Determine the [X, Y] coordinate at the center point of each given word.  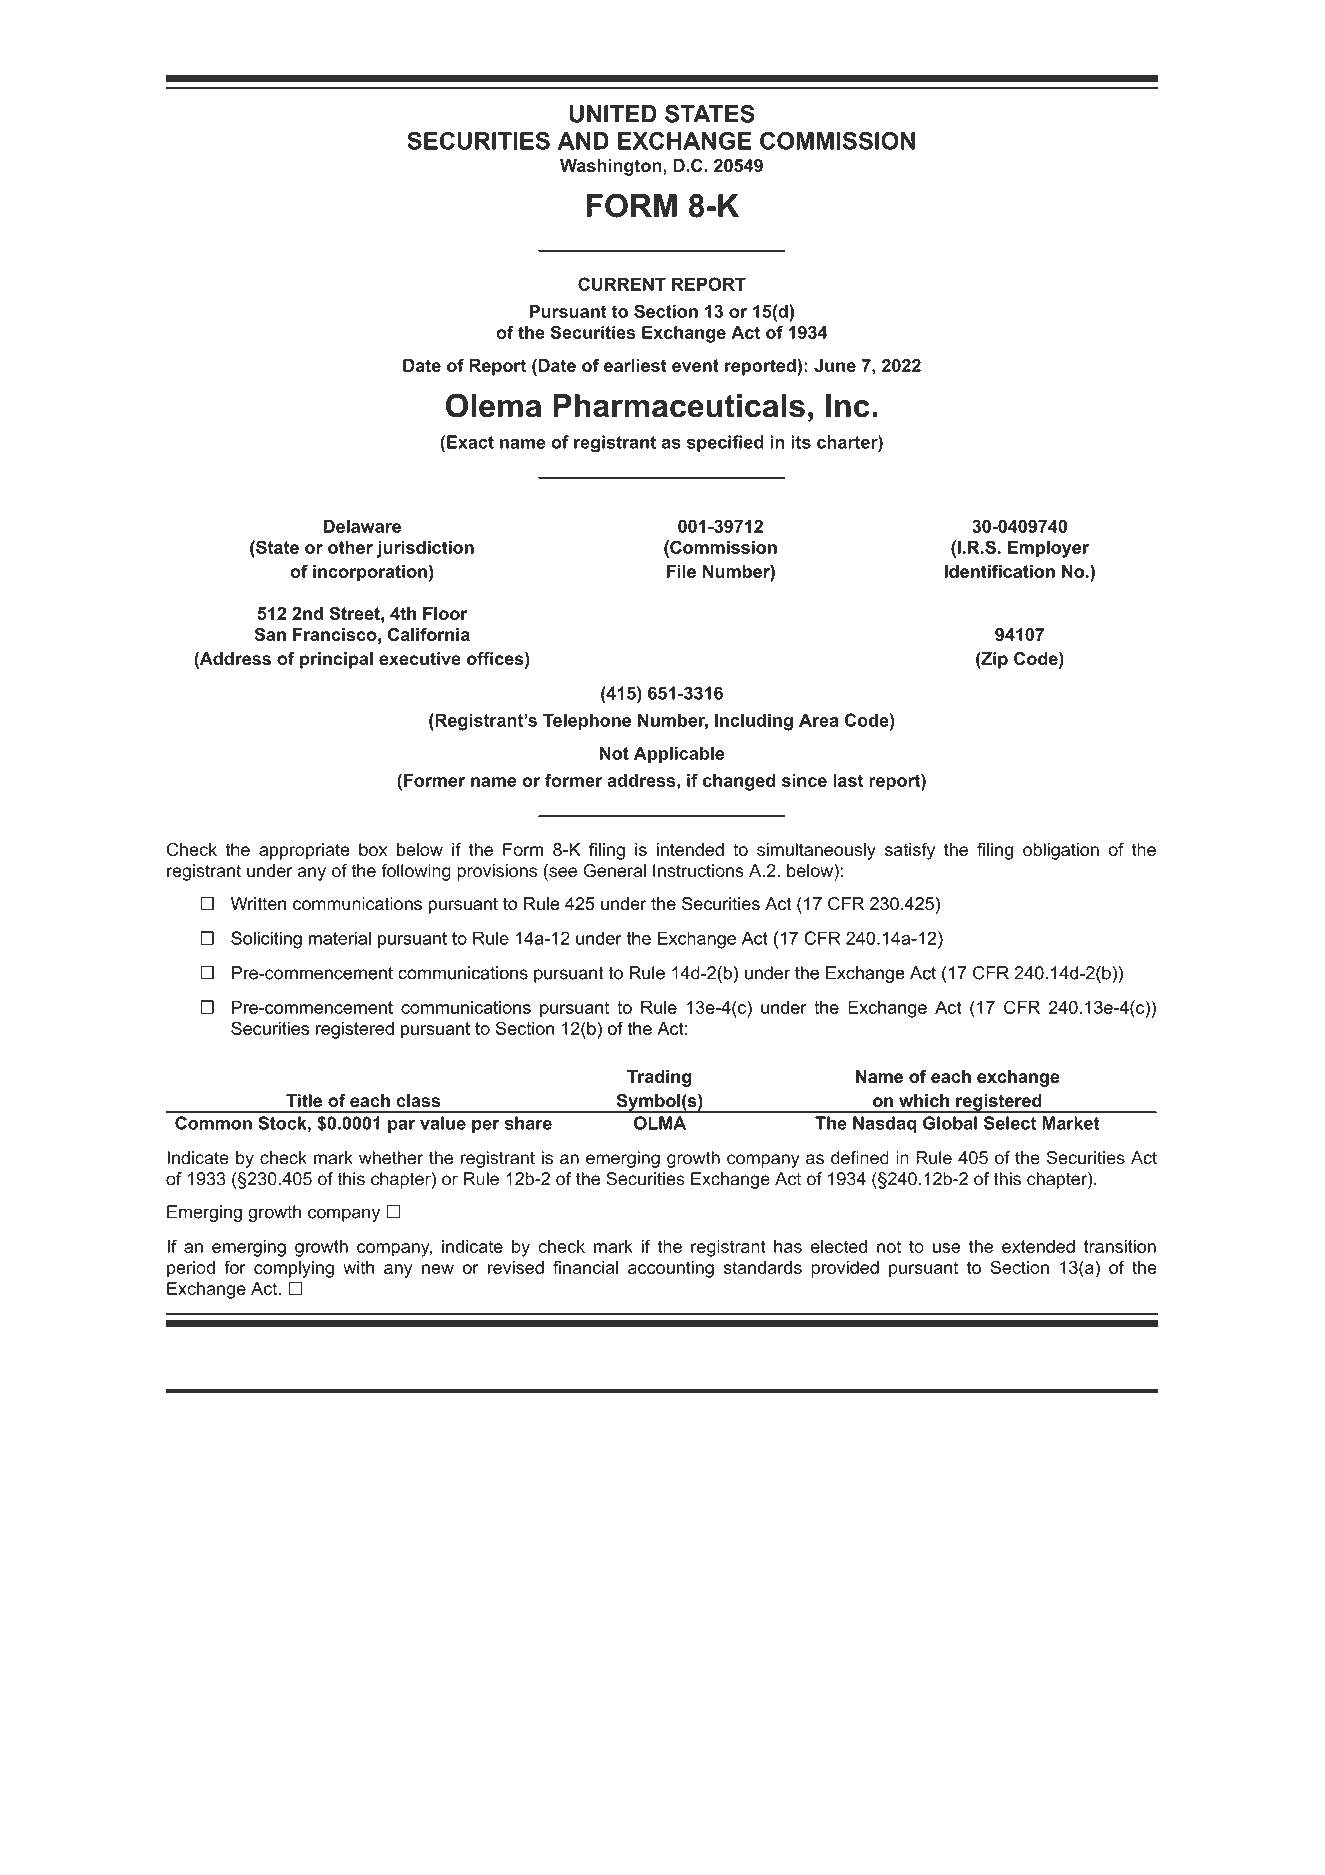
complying [294, 1269]
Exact [470, 442]
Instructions [698, 871]
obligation [1061, 851]
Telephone [587, 722]
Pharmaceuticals [679, 406]
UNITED [613, 114]
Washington [612, 167]
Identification [999, 571]
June [835, 365]
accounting [671, 1269]
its [801, 442]
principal [336, 660]
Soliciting [266, 940]
